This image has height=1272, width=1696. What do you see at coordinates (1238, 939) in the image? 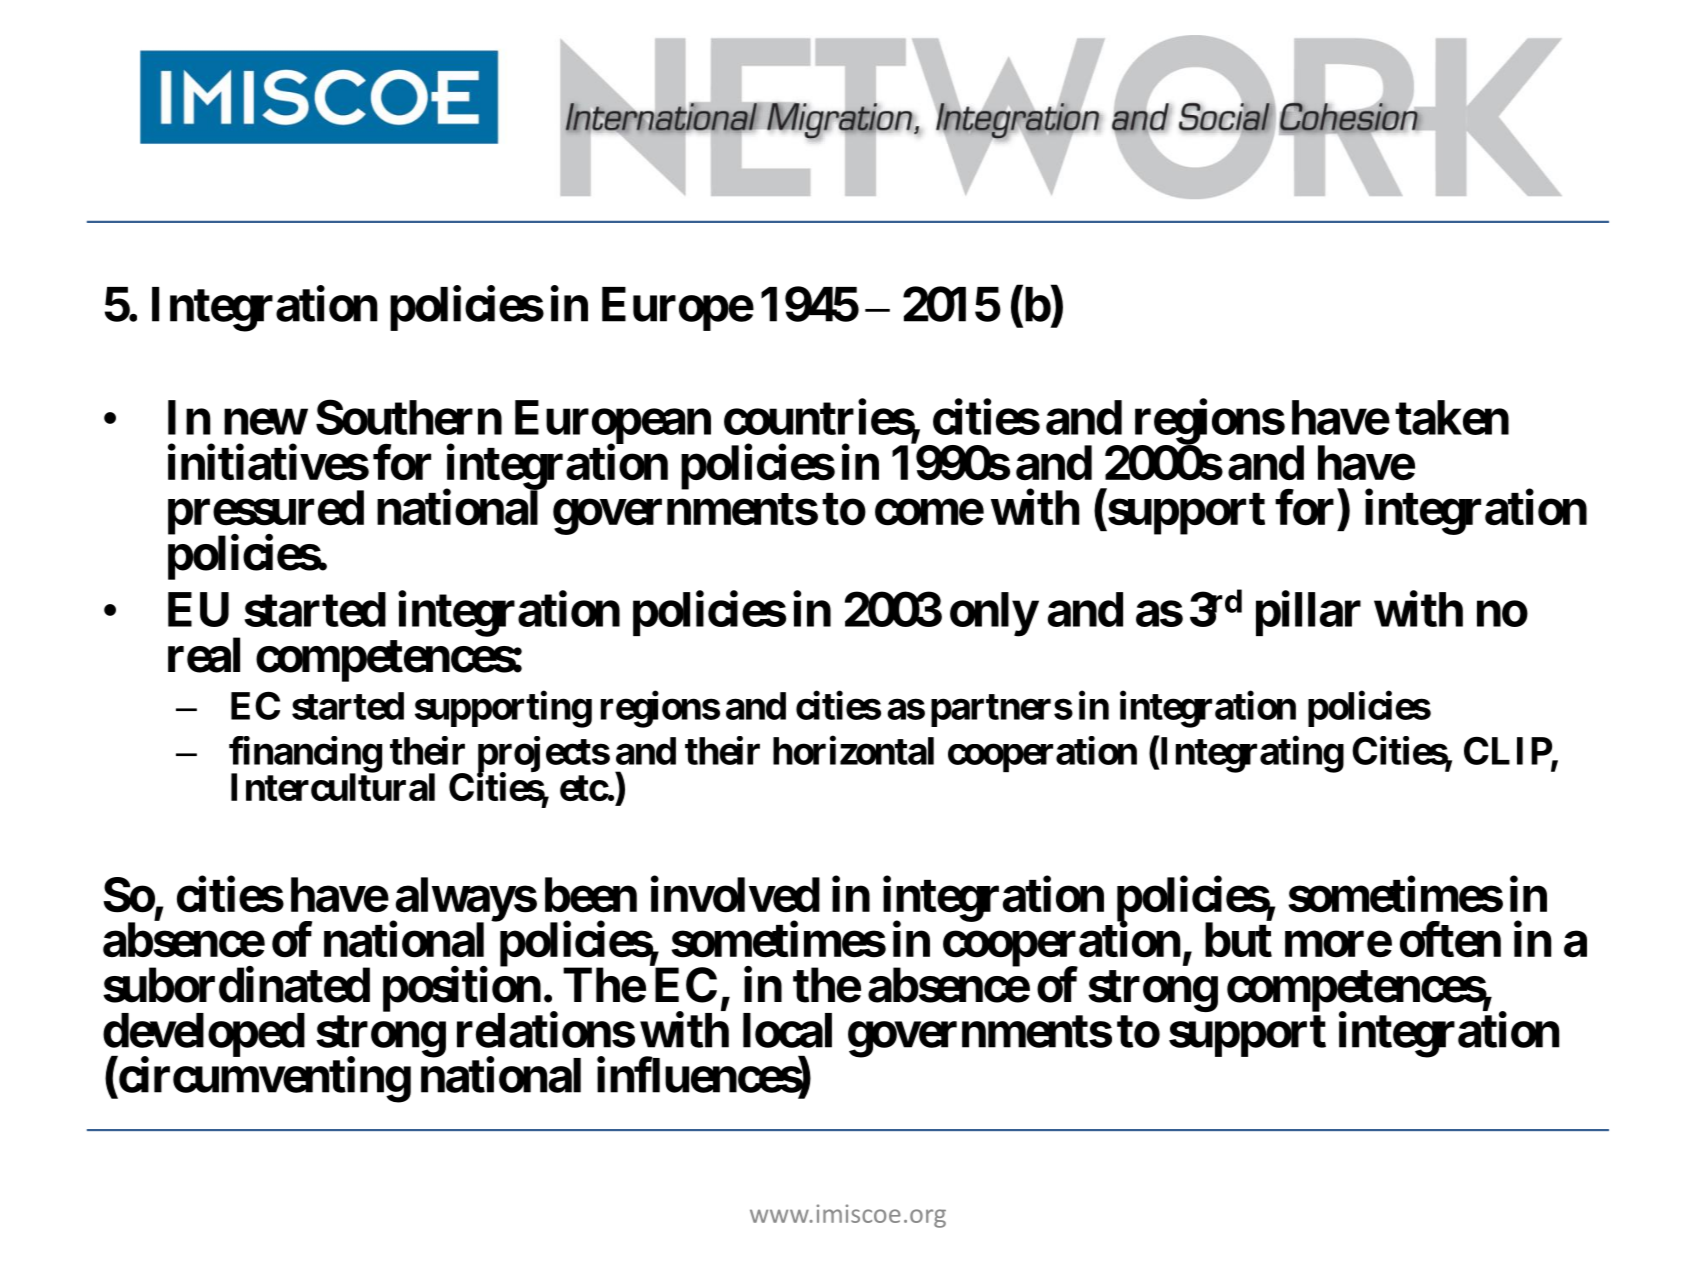
I see `but` at bounding box center [1238, 939].
